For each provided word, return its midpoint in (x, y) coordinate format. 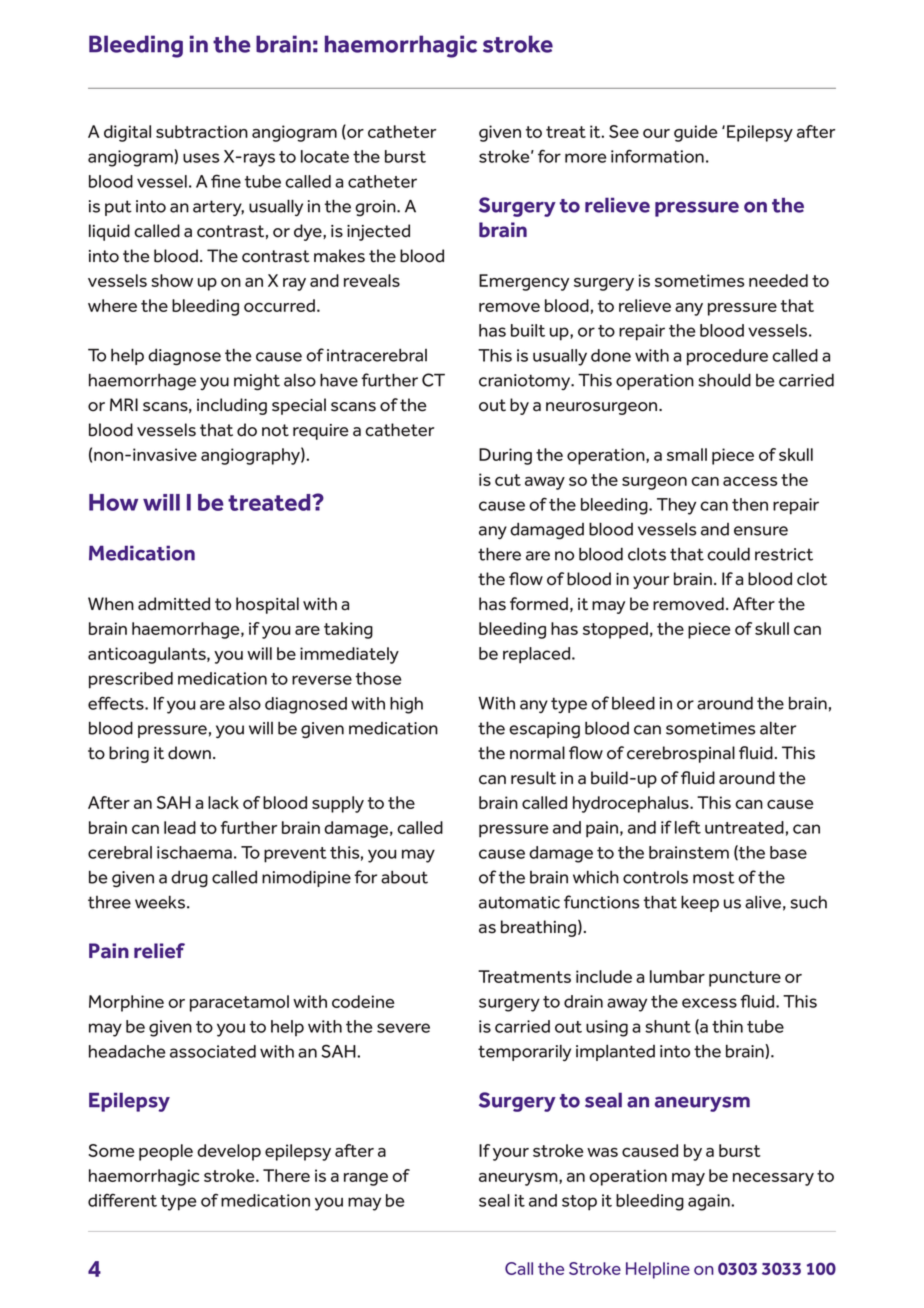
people (166, 1152)
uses (201, 158)
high (406, 705)
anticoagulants (148, 655)
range (366, 1179)
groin (376, 208)
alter (778, 728)
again (710, 1202)
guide (696, 133)
